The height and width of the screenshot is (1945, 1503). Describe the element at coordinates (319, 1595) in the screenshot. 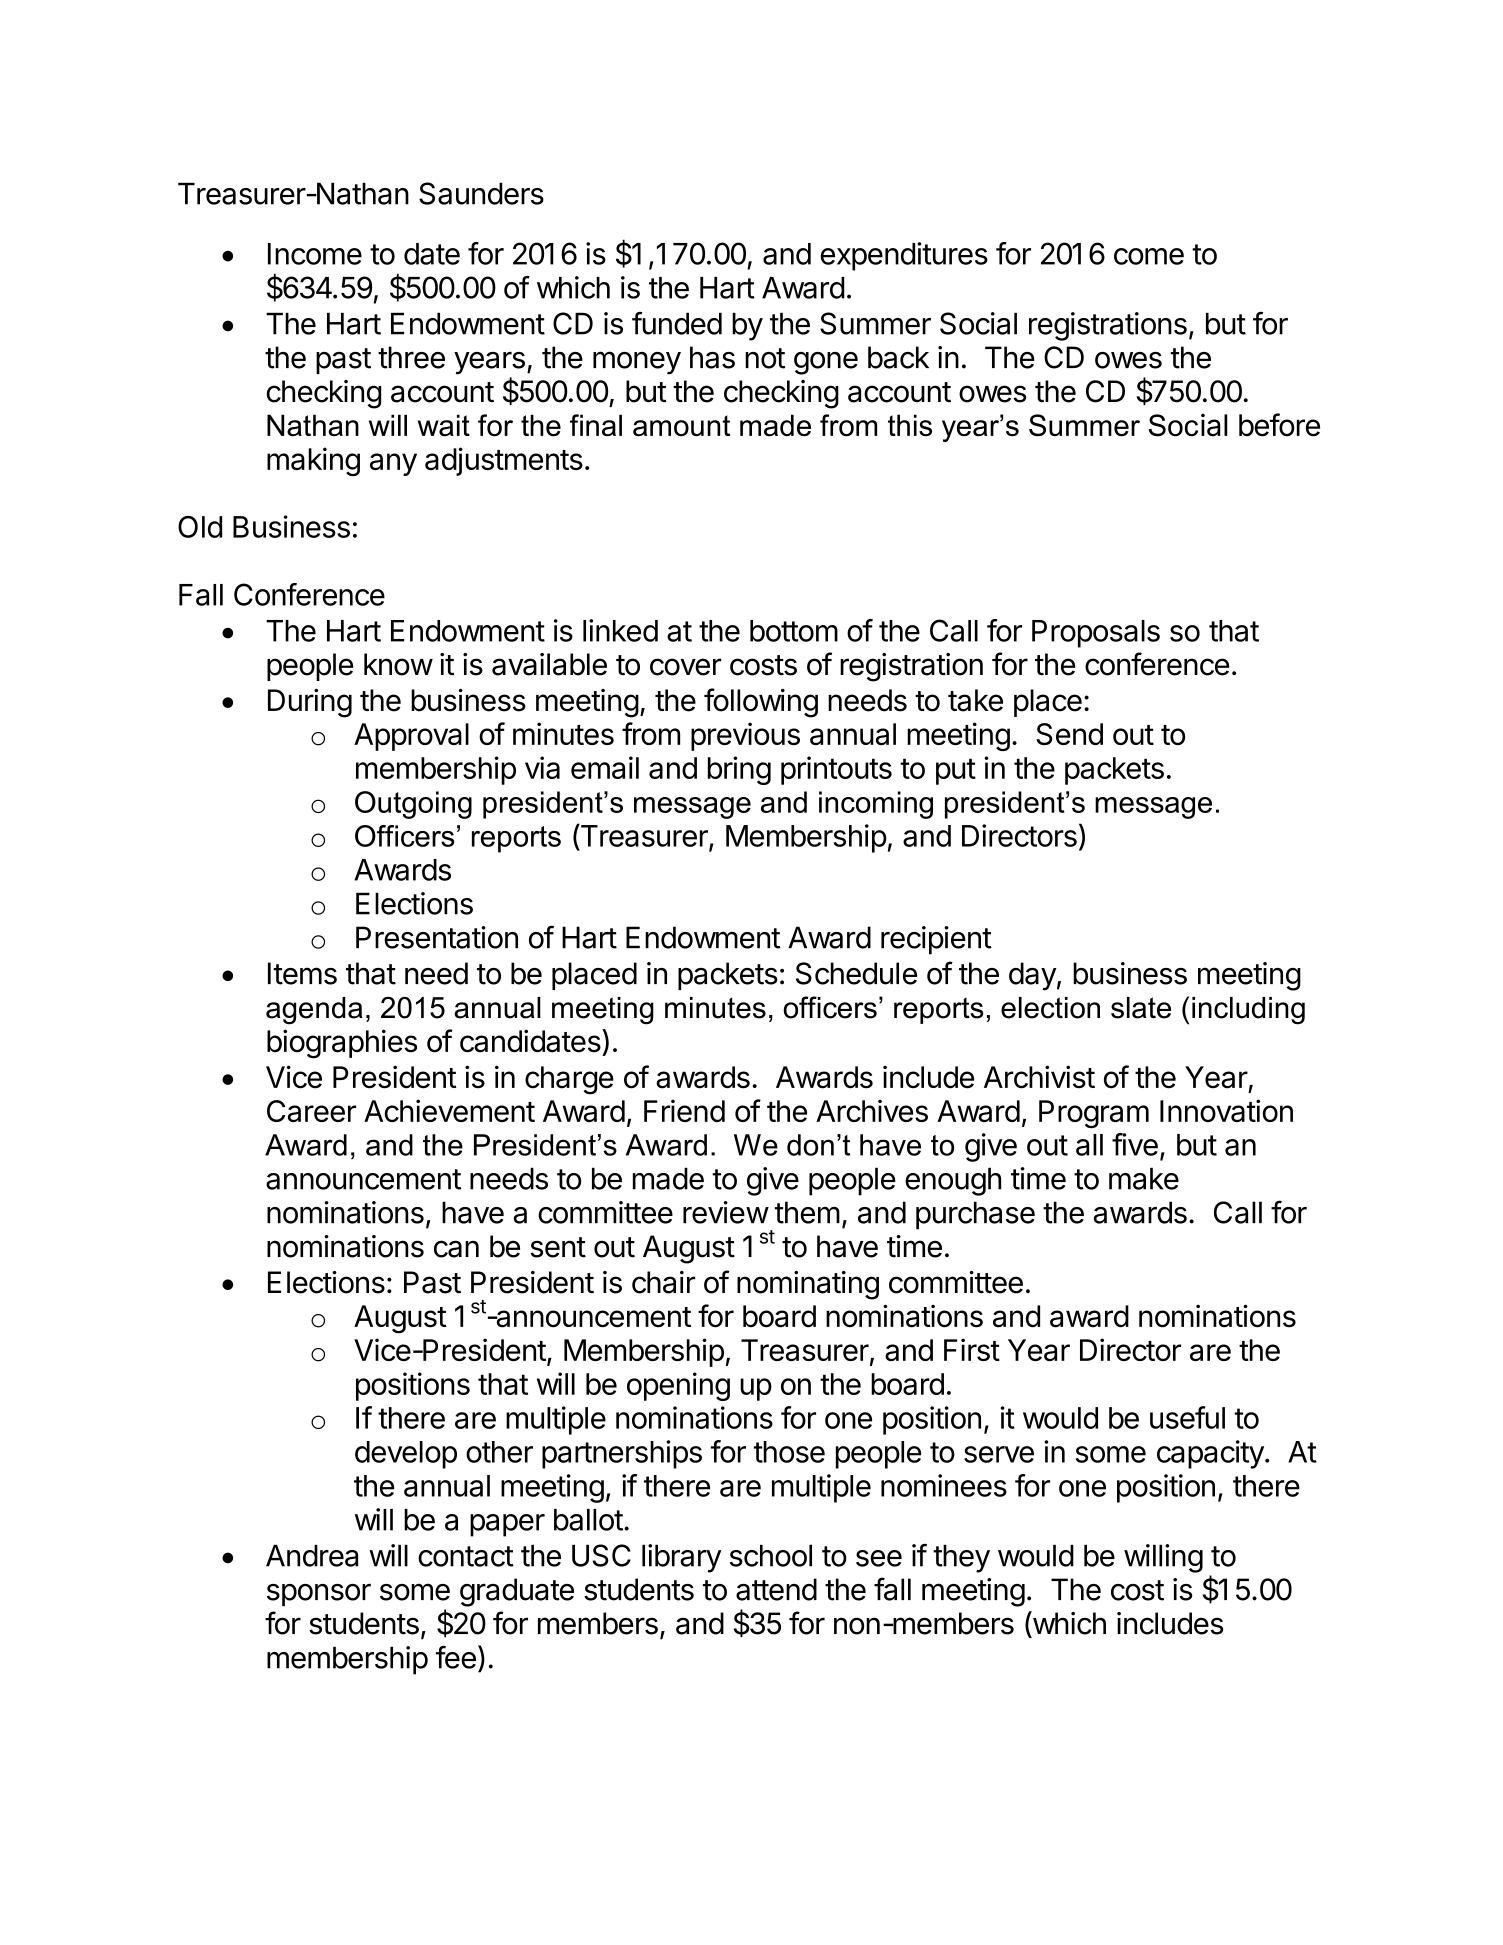

I see `sponsor` at that location.
